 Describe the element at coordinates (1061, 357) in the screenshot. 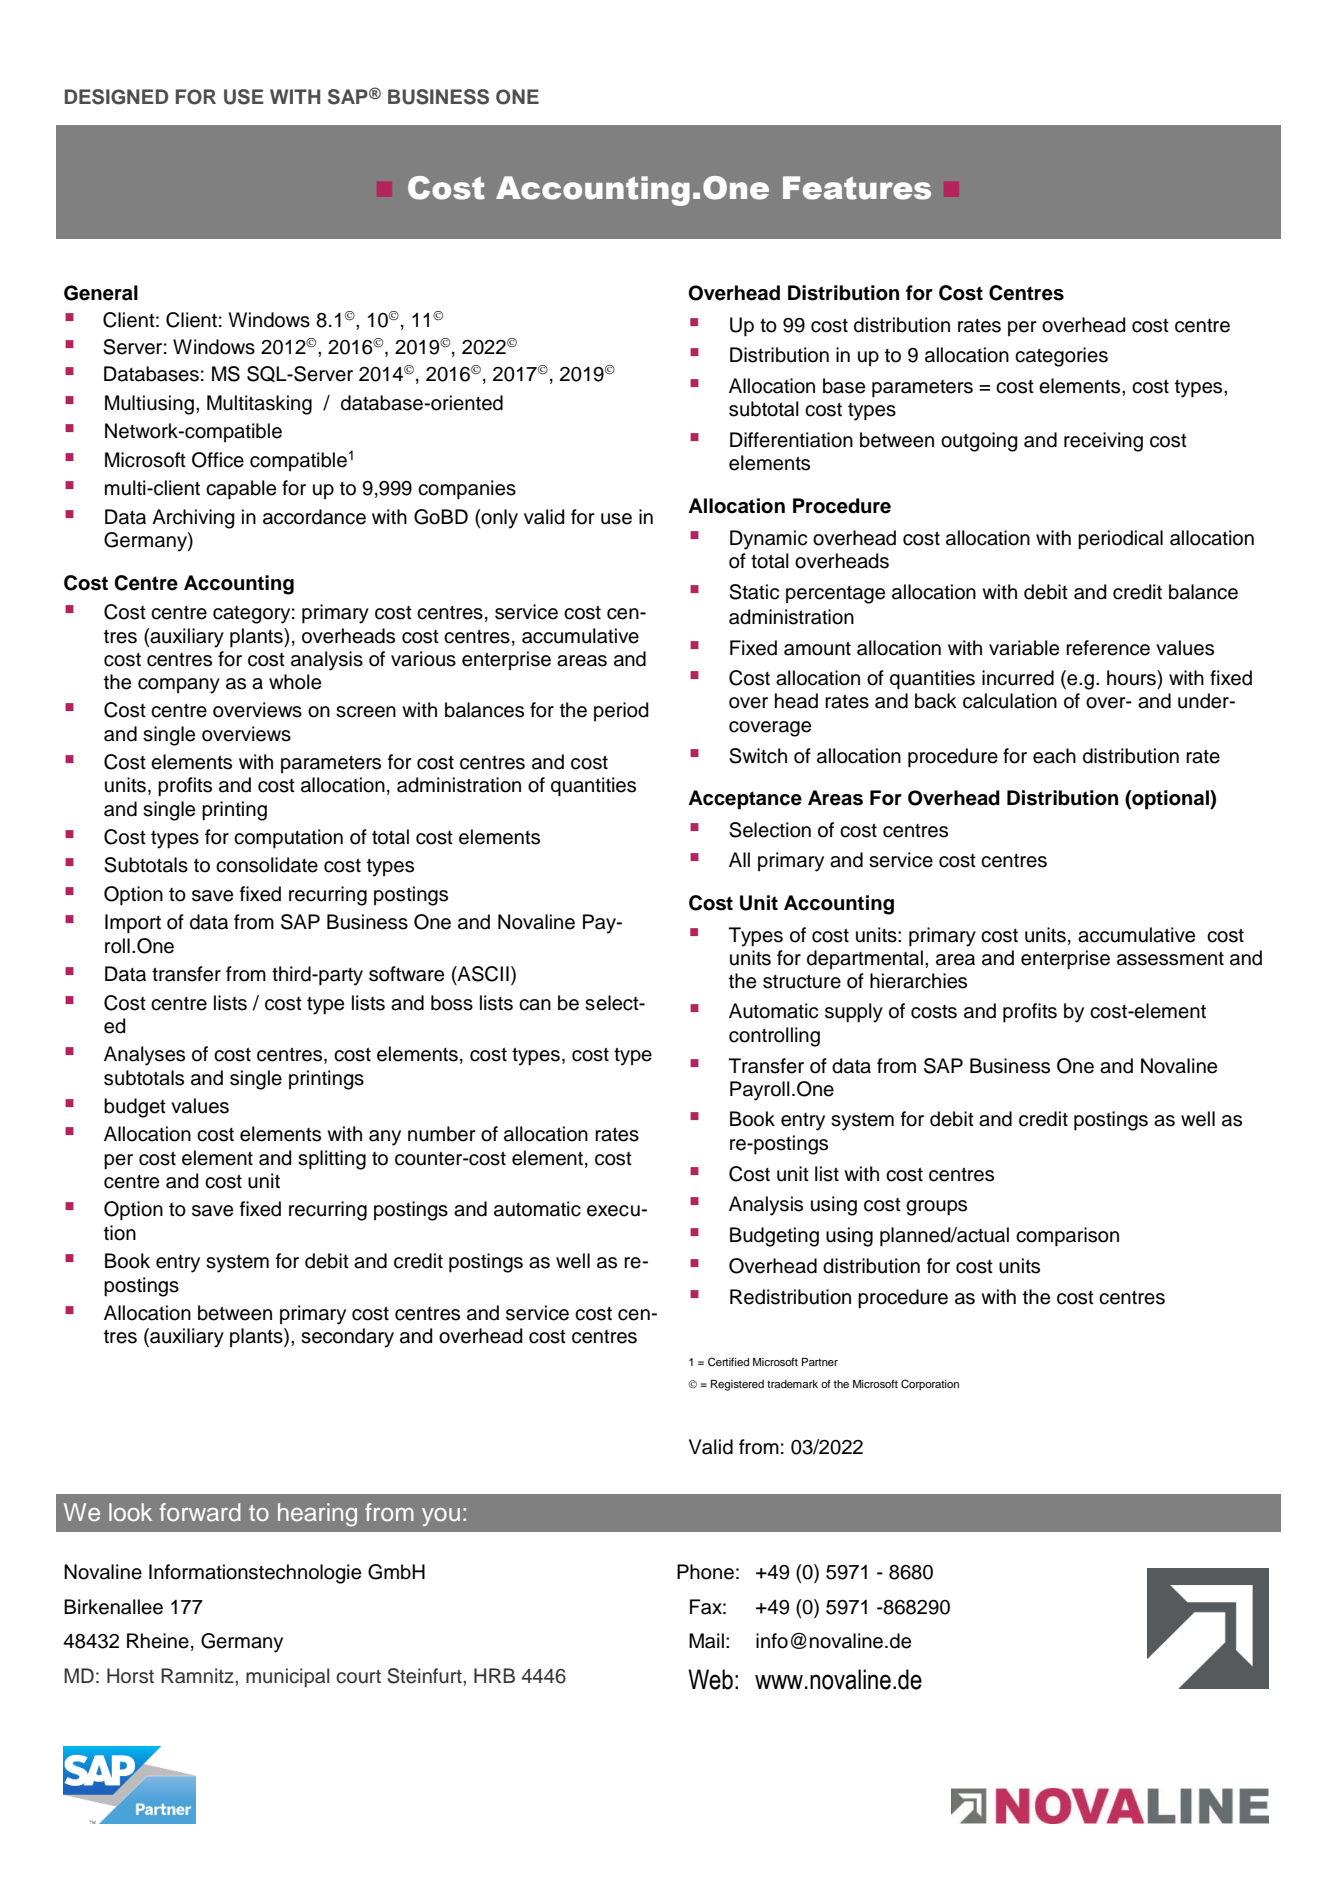

I see `categories` at that location.
